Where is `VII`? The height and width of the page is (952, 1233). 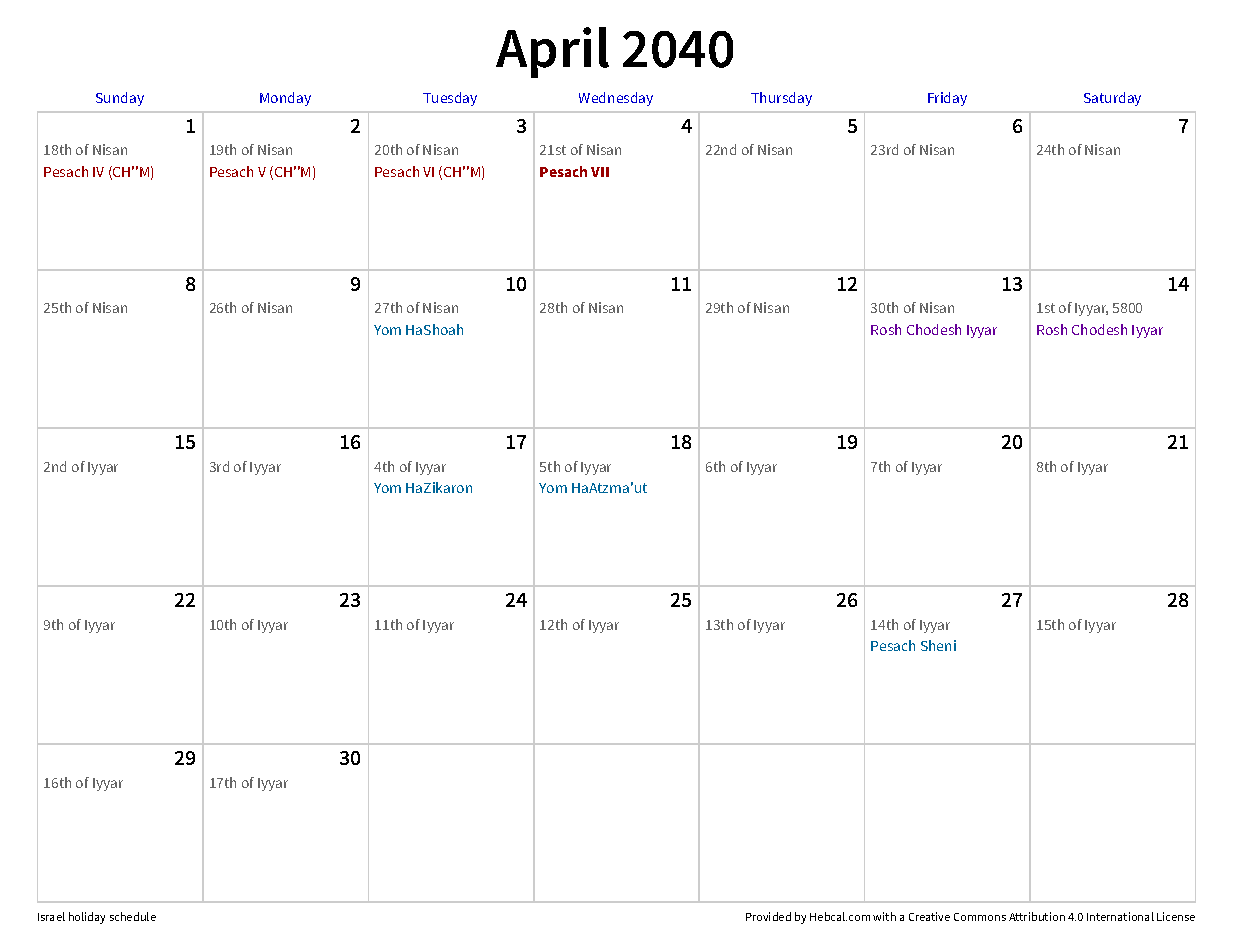 VII is located at coordinates (600, 172).
